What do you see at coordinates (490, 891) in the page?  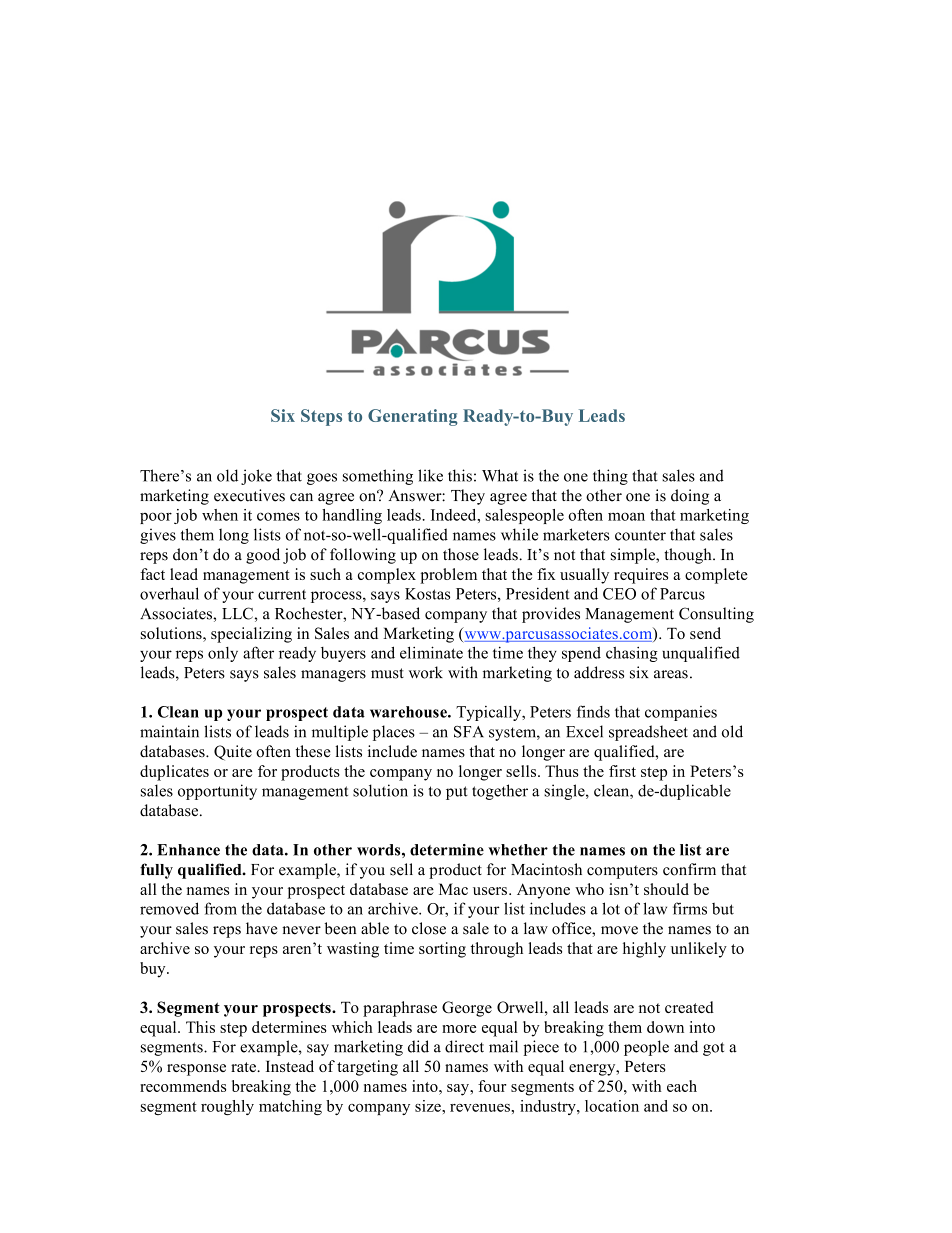 I see `users` at bounding box center [490, 891].
